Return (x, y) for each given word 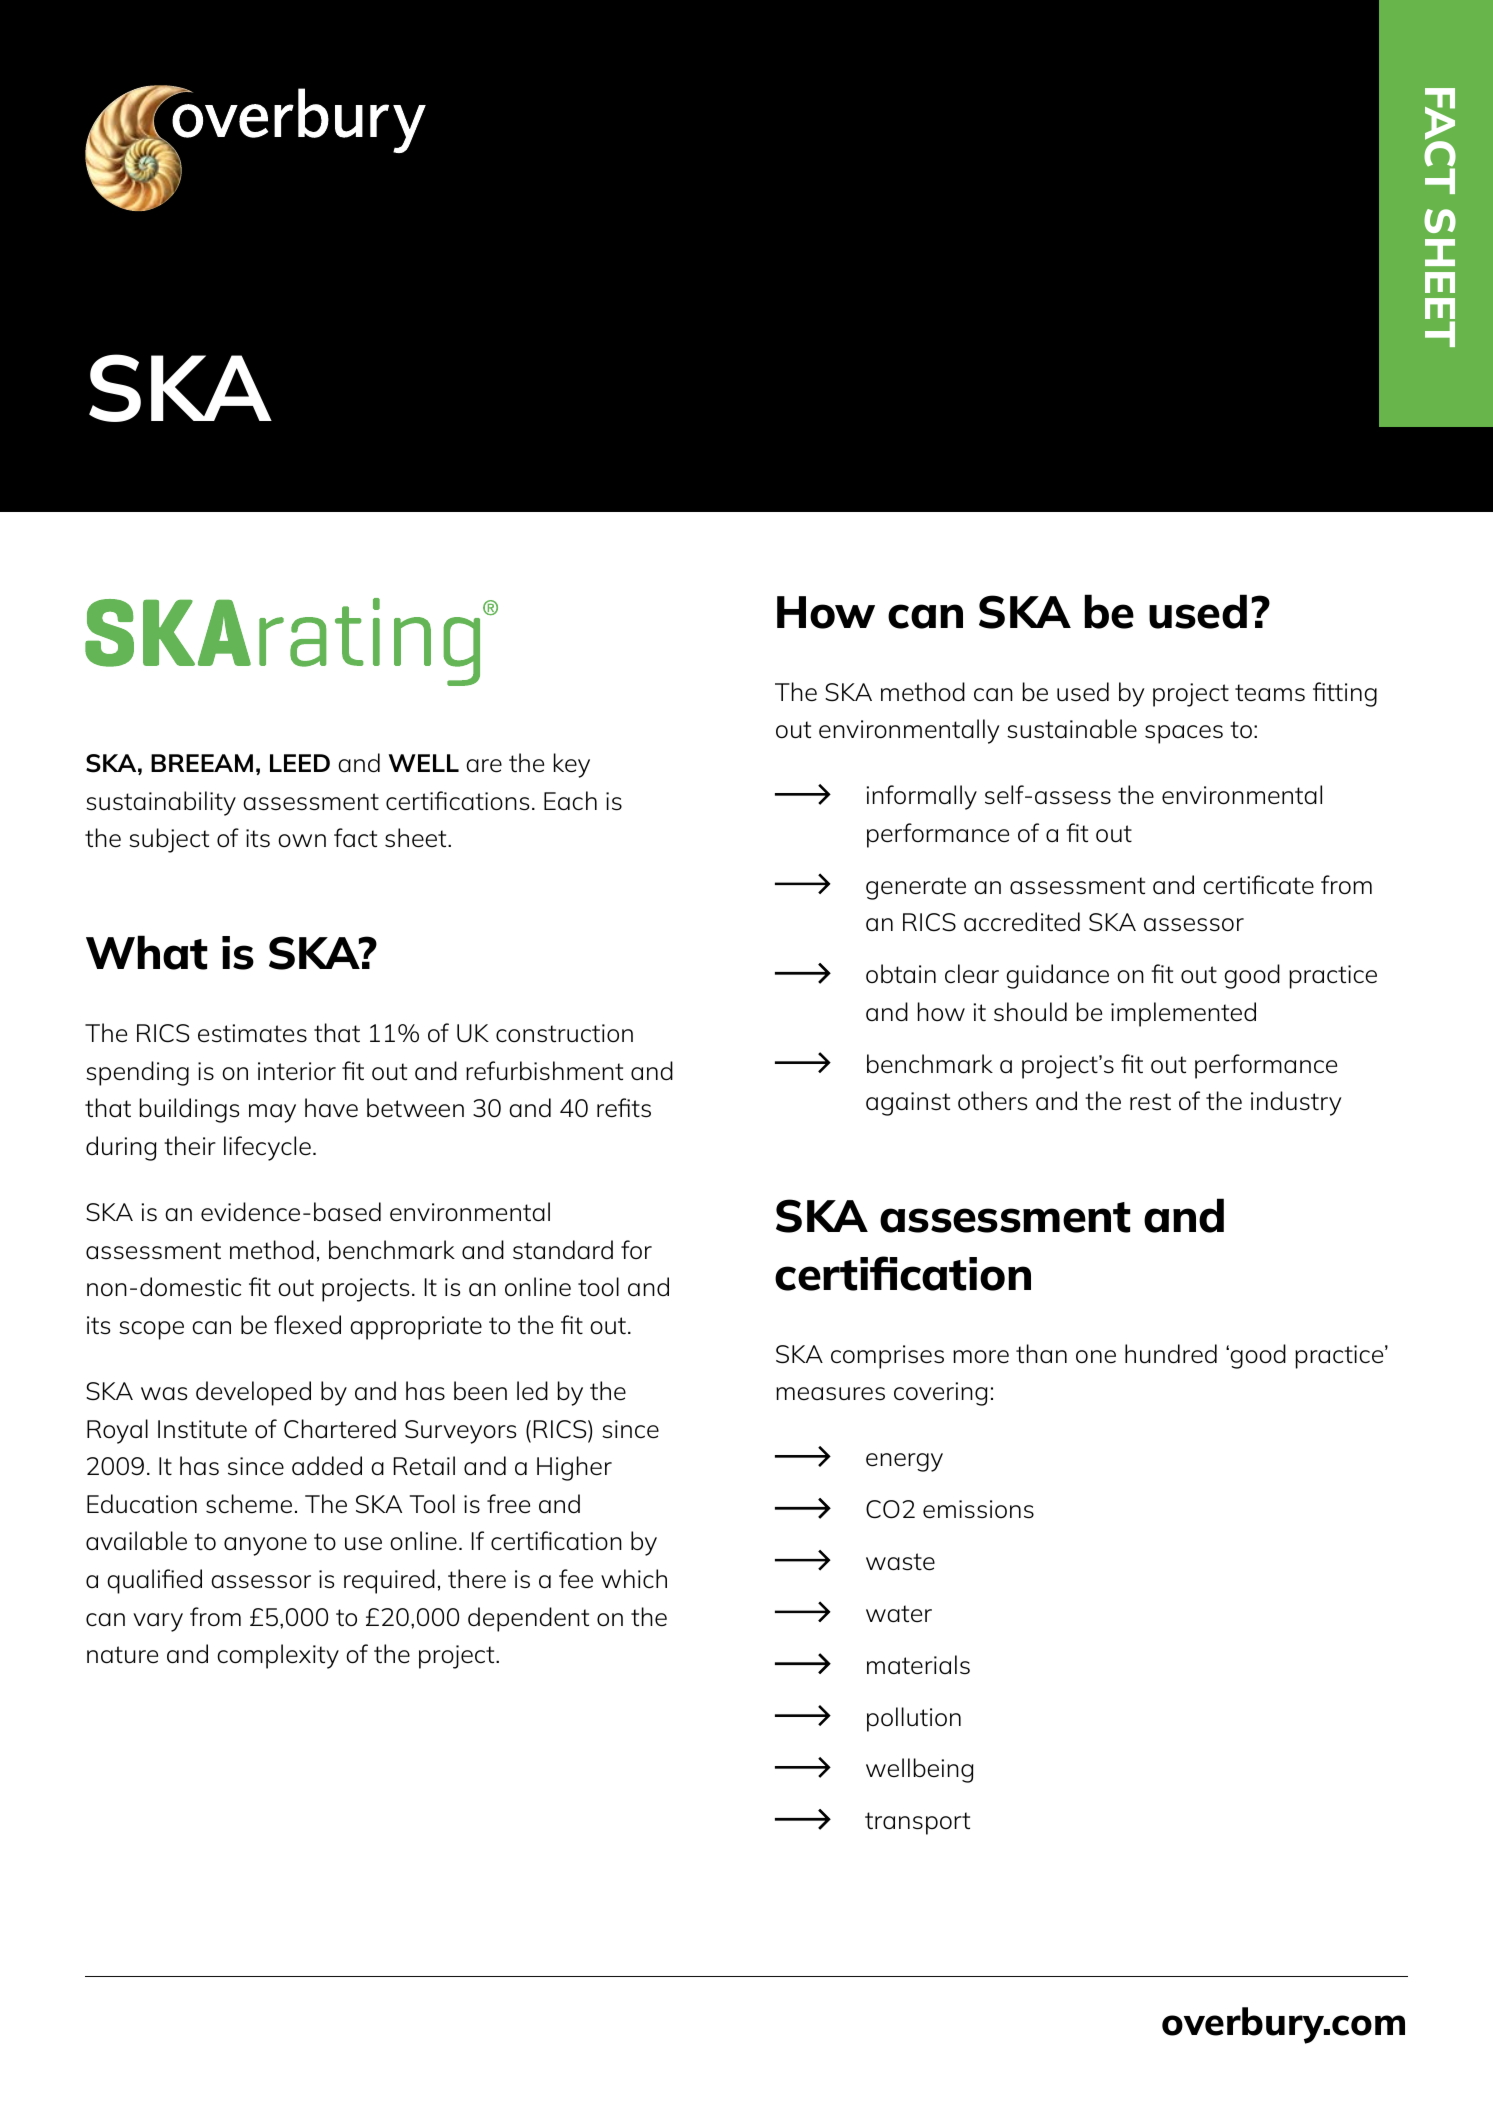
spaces (1184, 734)
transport (917, 1823)
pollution (914, 1719)
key (572, 765)
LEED (300, 763)
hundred (1171, 1354)
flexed (307, 1325)
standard (563, 1249)
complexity (278, 1656)
